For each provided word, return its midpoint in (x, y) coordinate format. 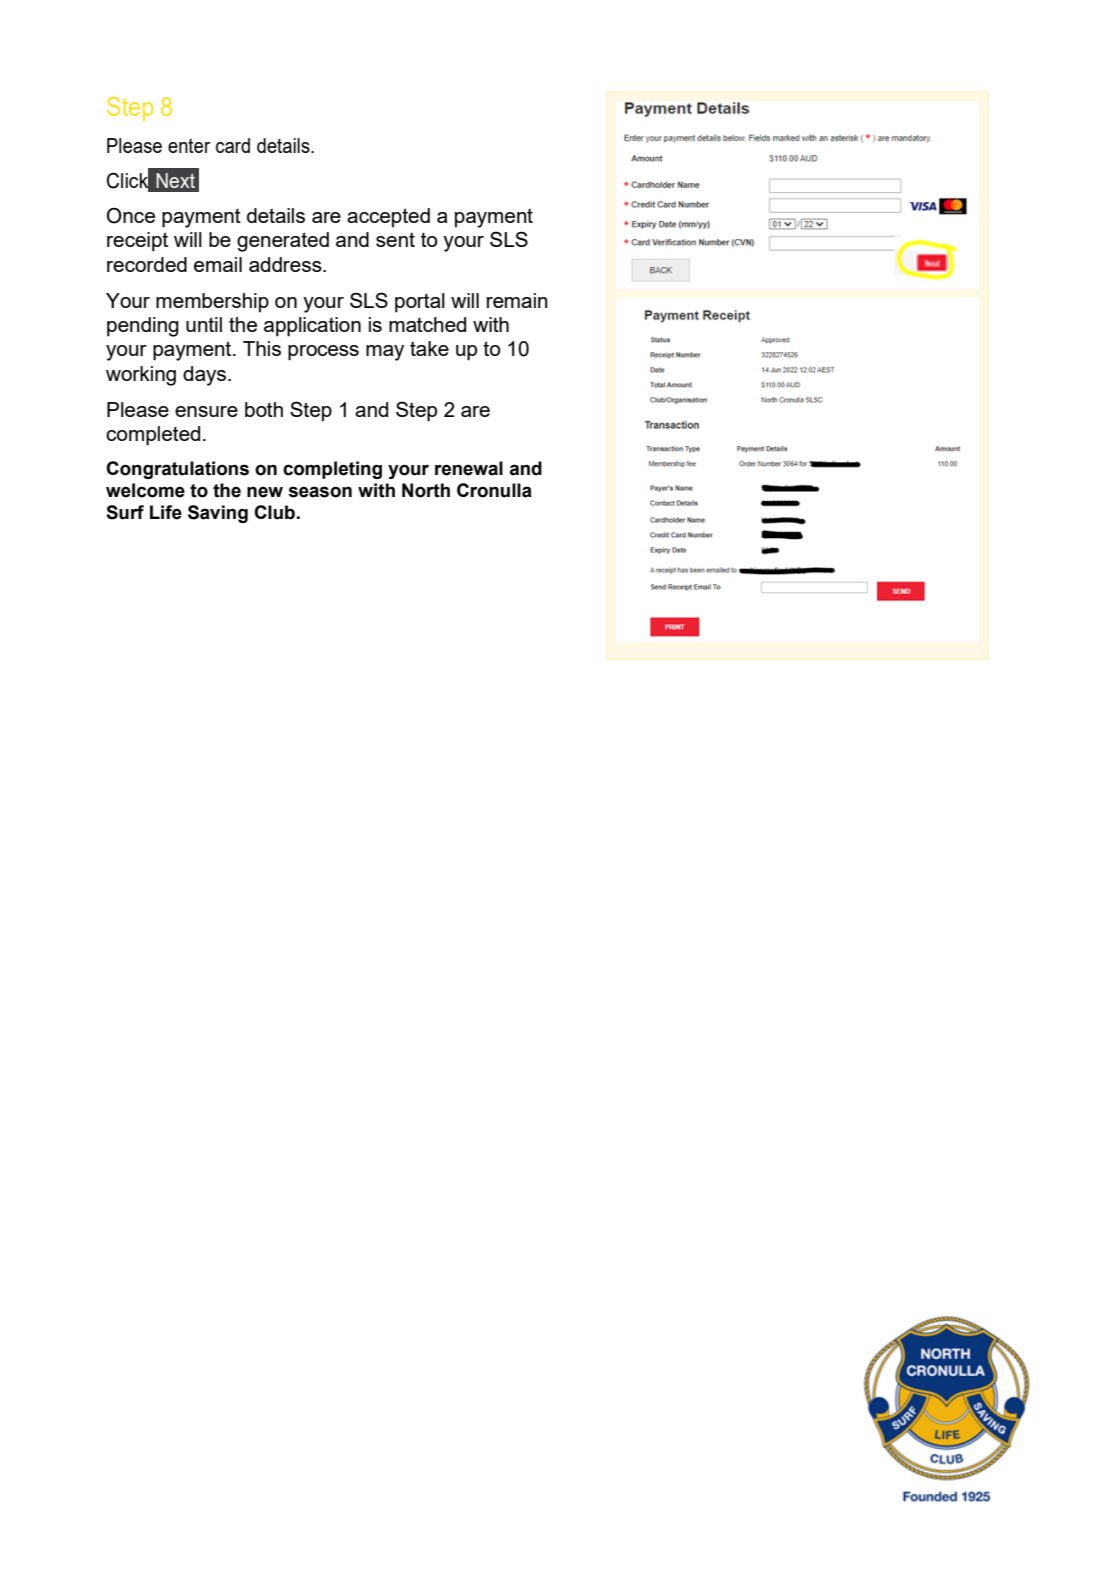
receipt (137, 242)
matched (427, 324)
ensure (206, 411)
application (312, 327)
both (264, 409)
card (233, 145)
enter (189, 146)
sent (395, 239)
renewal (469, 468)
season (320, 492)
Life (166, 512)
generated (283, 242)
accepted (388, 218)
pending (143, 327)
